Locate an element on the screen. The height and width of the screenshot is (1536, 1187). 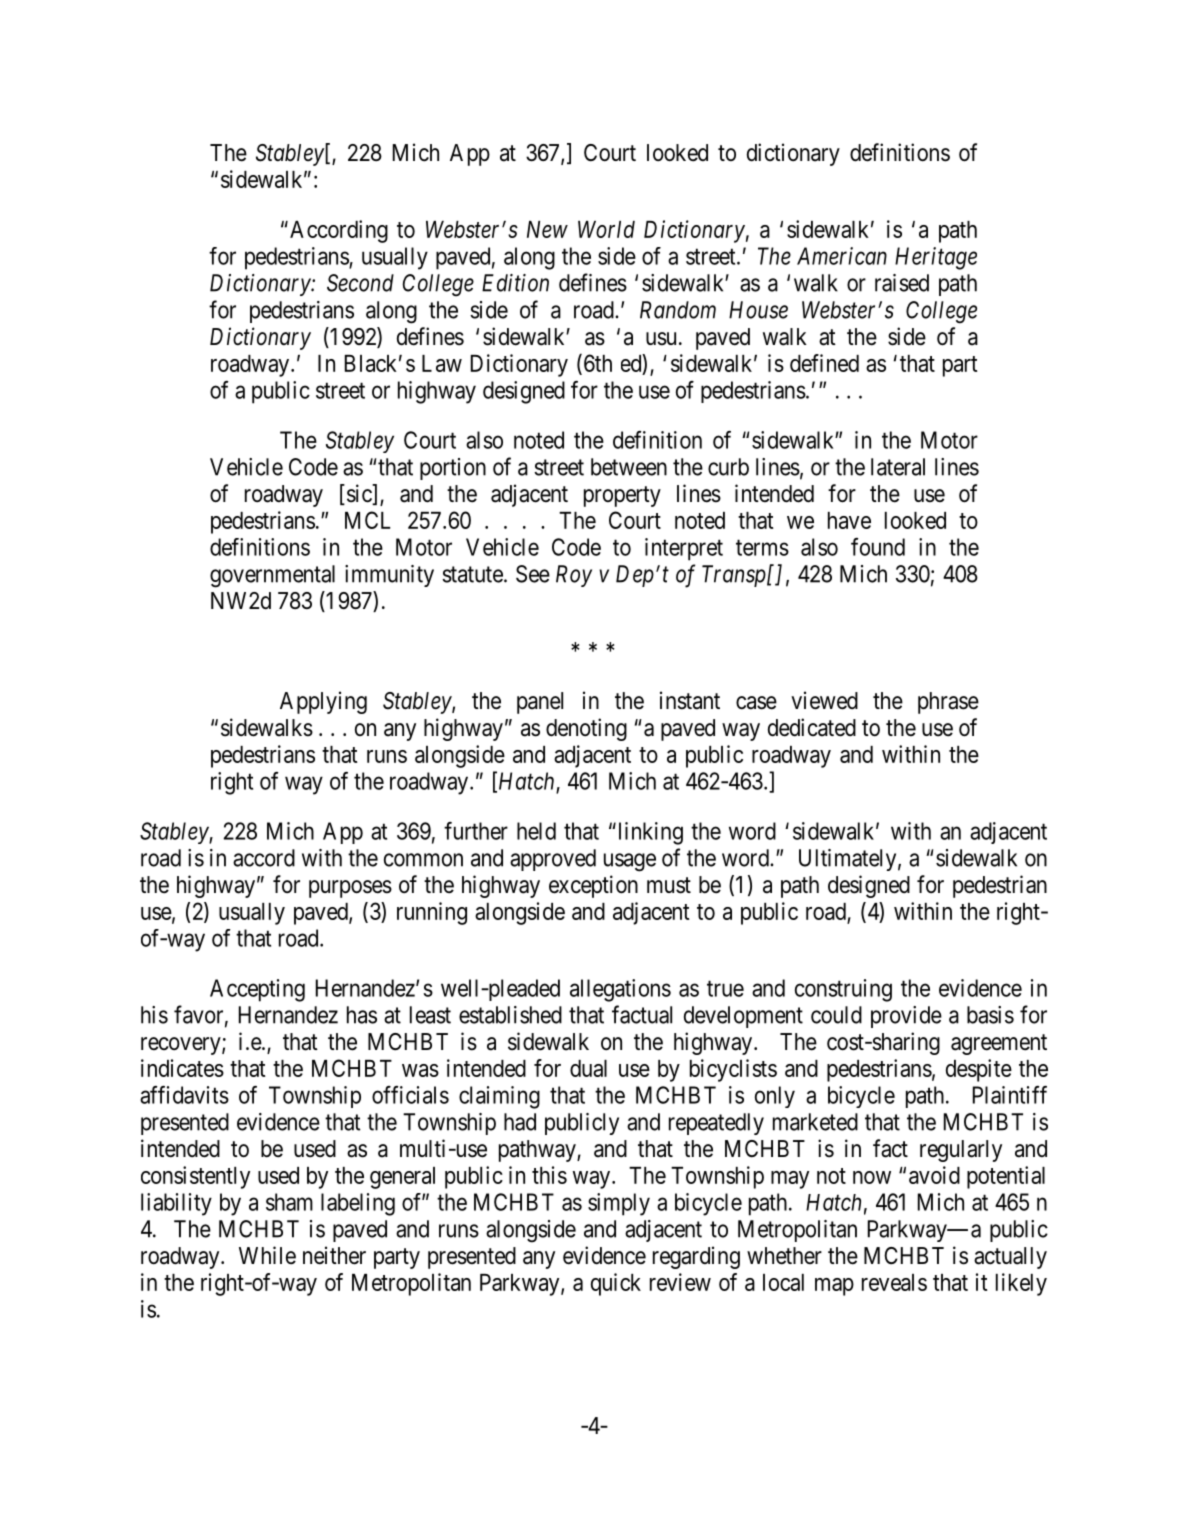
World is located at coordinates (606, 229).
